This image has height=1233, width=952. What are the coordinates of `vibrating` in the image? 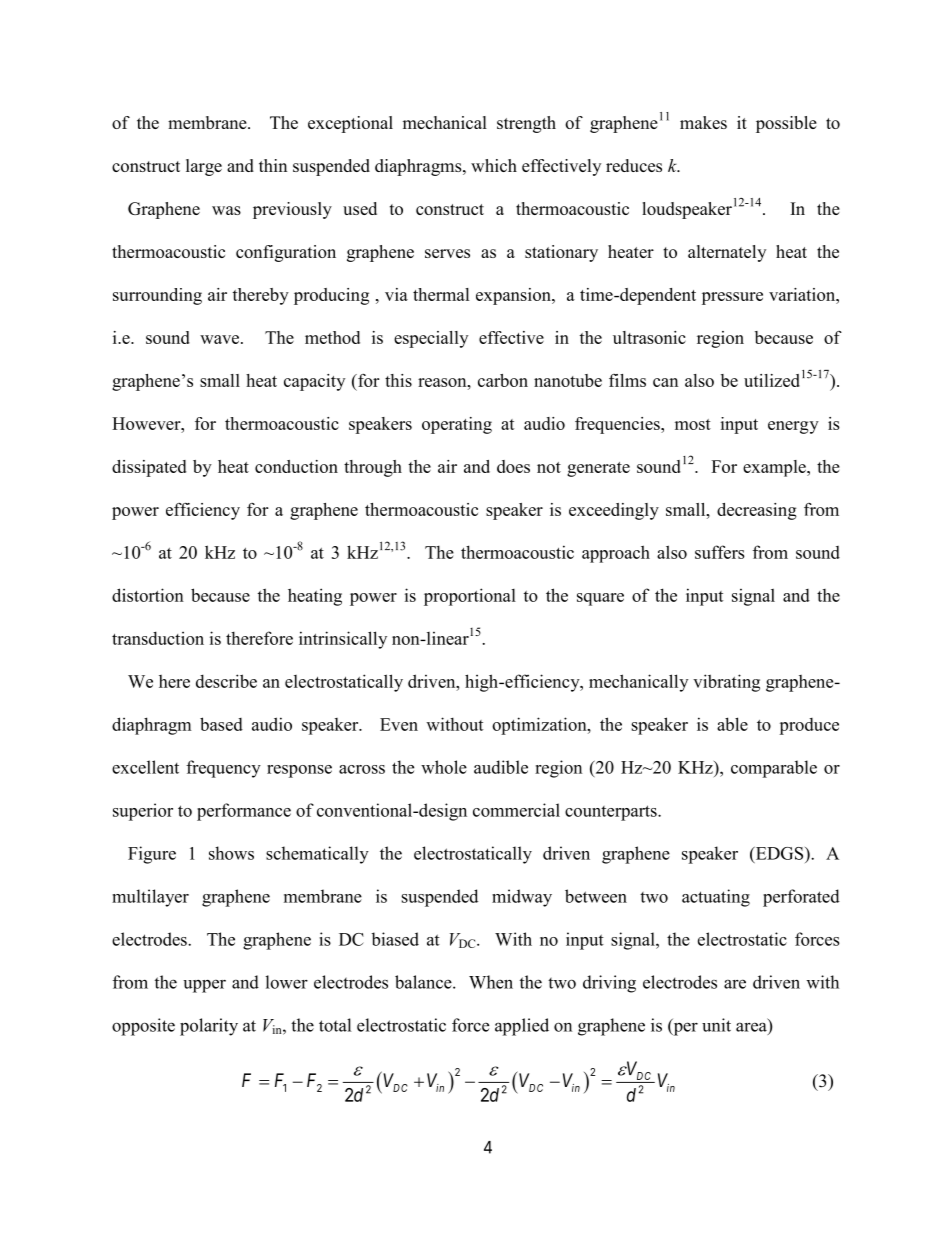 It's located at (726, 683).
